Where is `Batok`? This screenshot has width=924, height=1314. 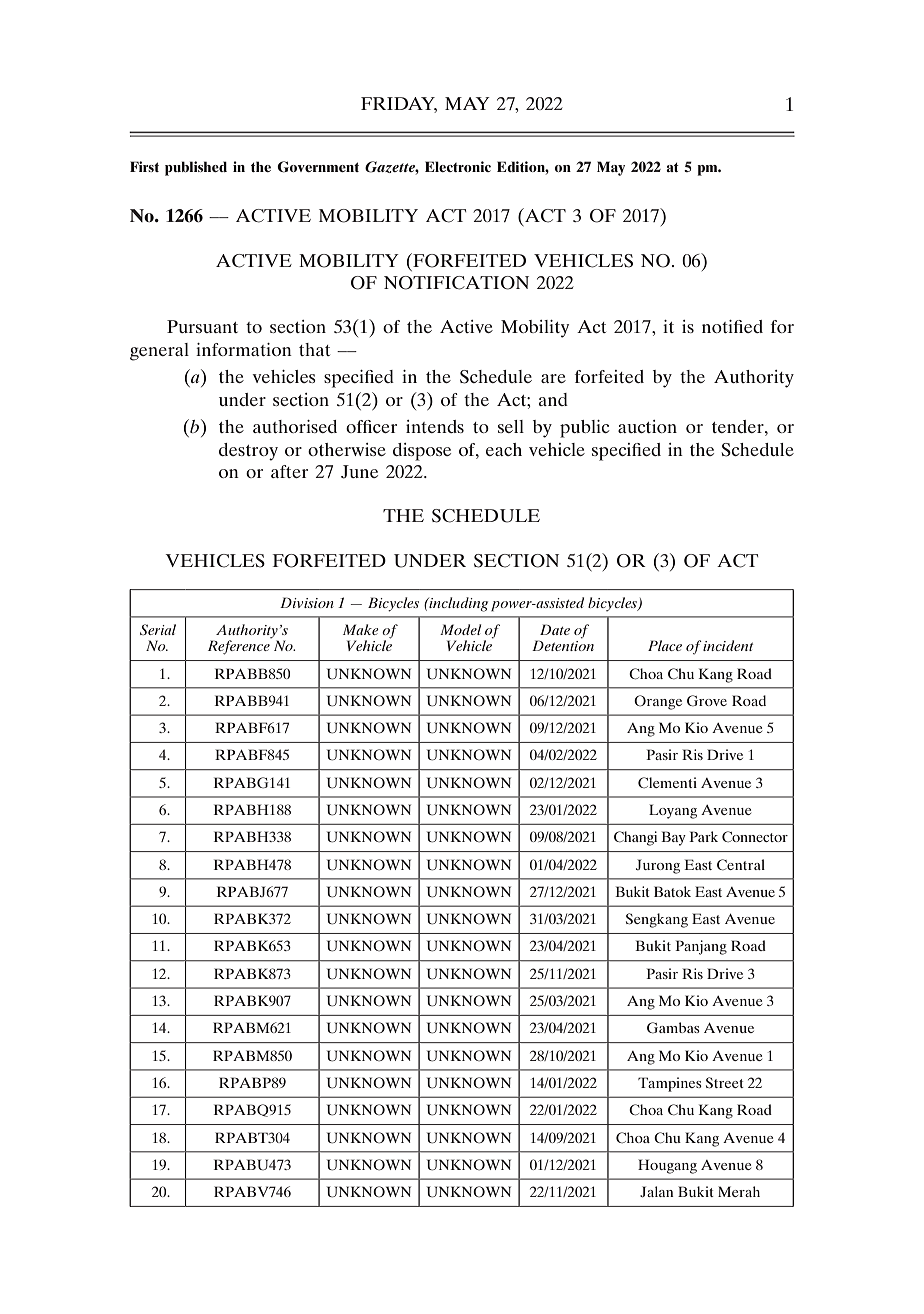
Batok is located at coordinates (672, 891).
